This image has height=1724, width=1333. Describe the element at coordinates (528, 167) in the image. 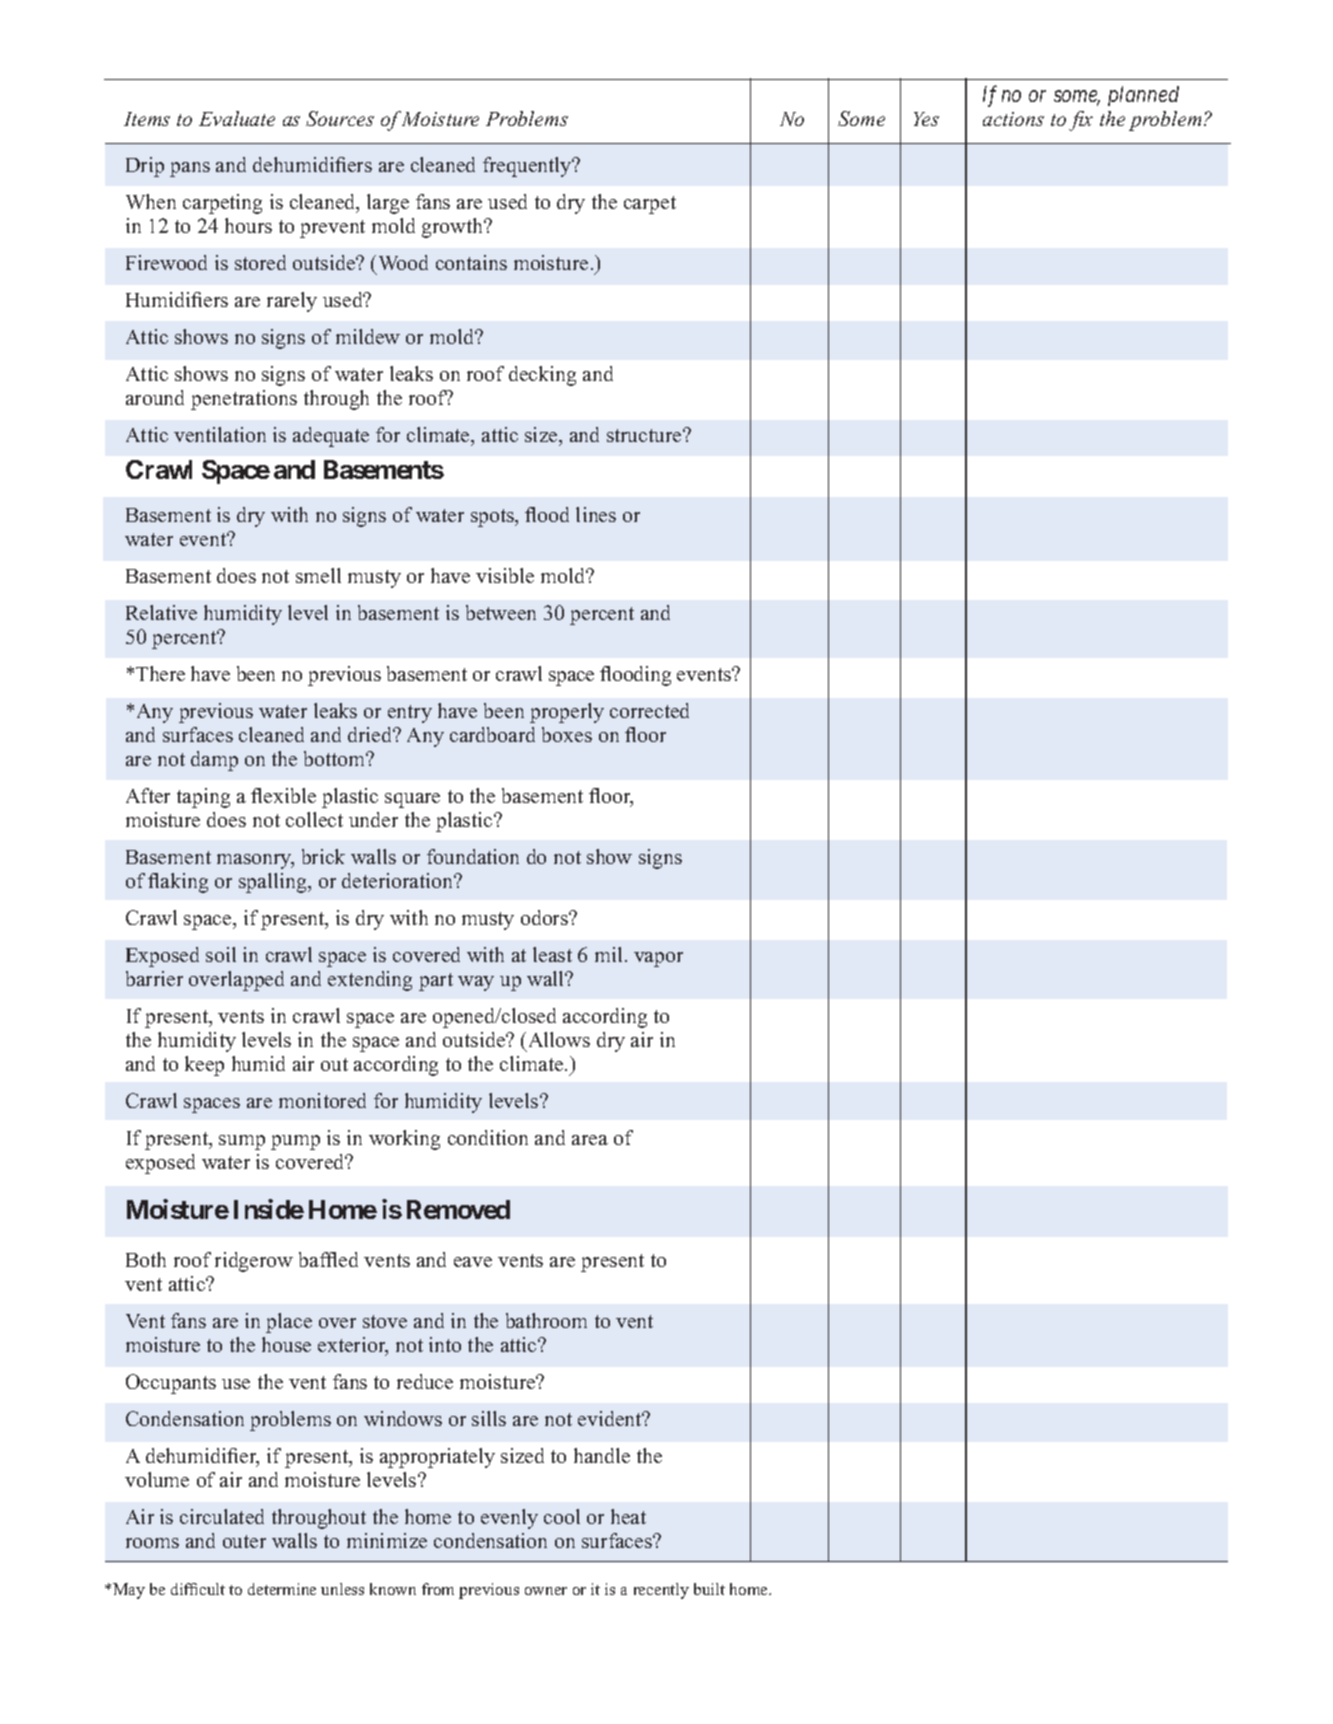

I see `frequently` at that location.
